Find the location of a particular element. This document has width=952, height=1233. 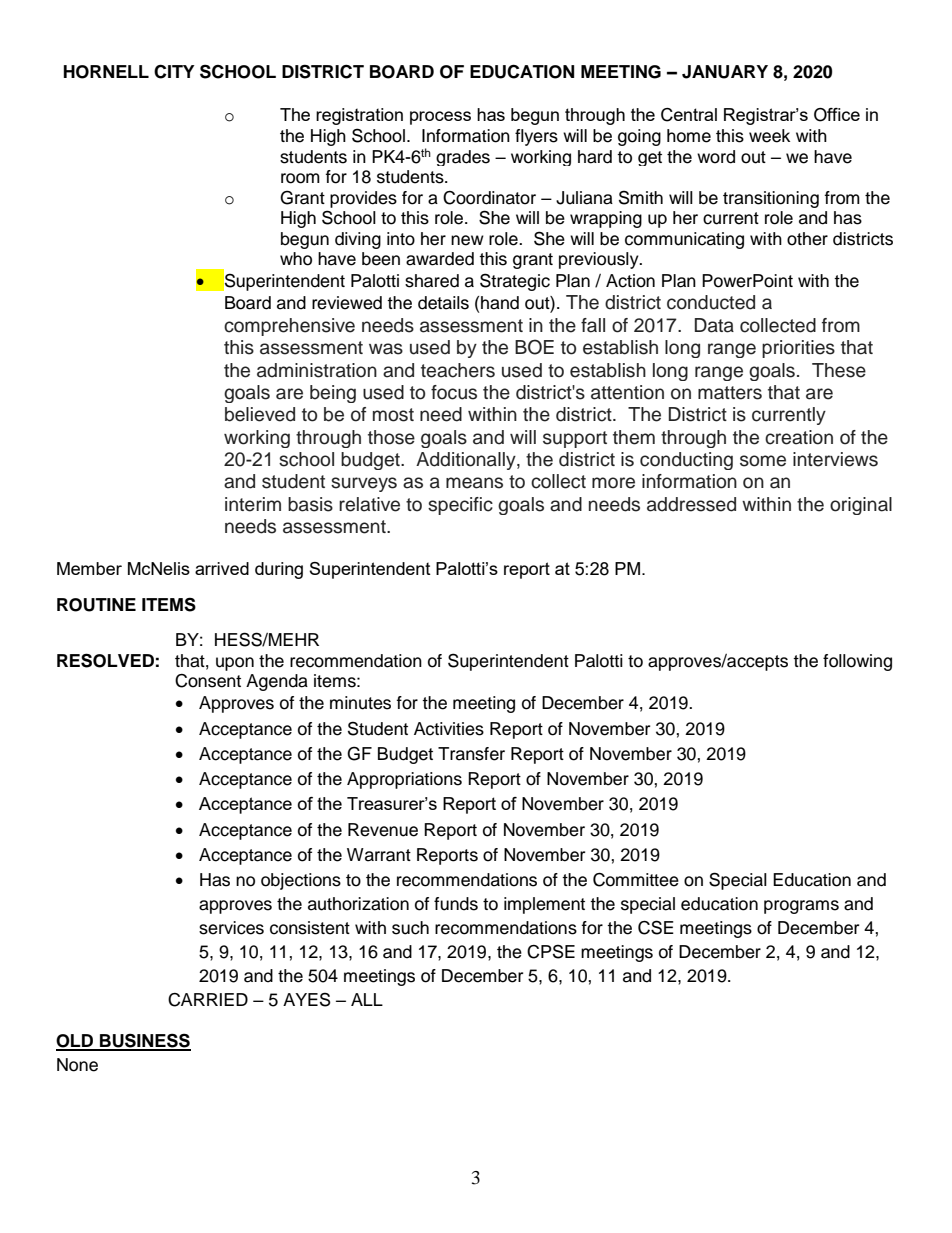

process is located at coordinates (440, 118).
